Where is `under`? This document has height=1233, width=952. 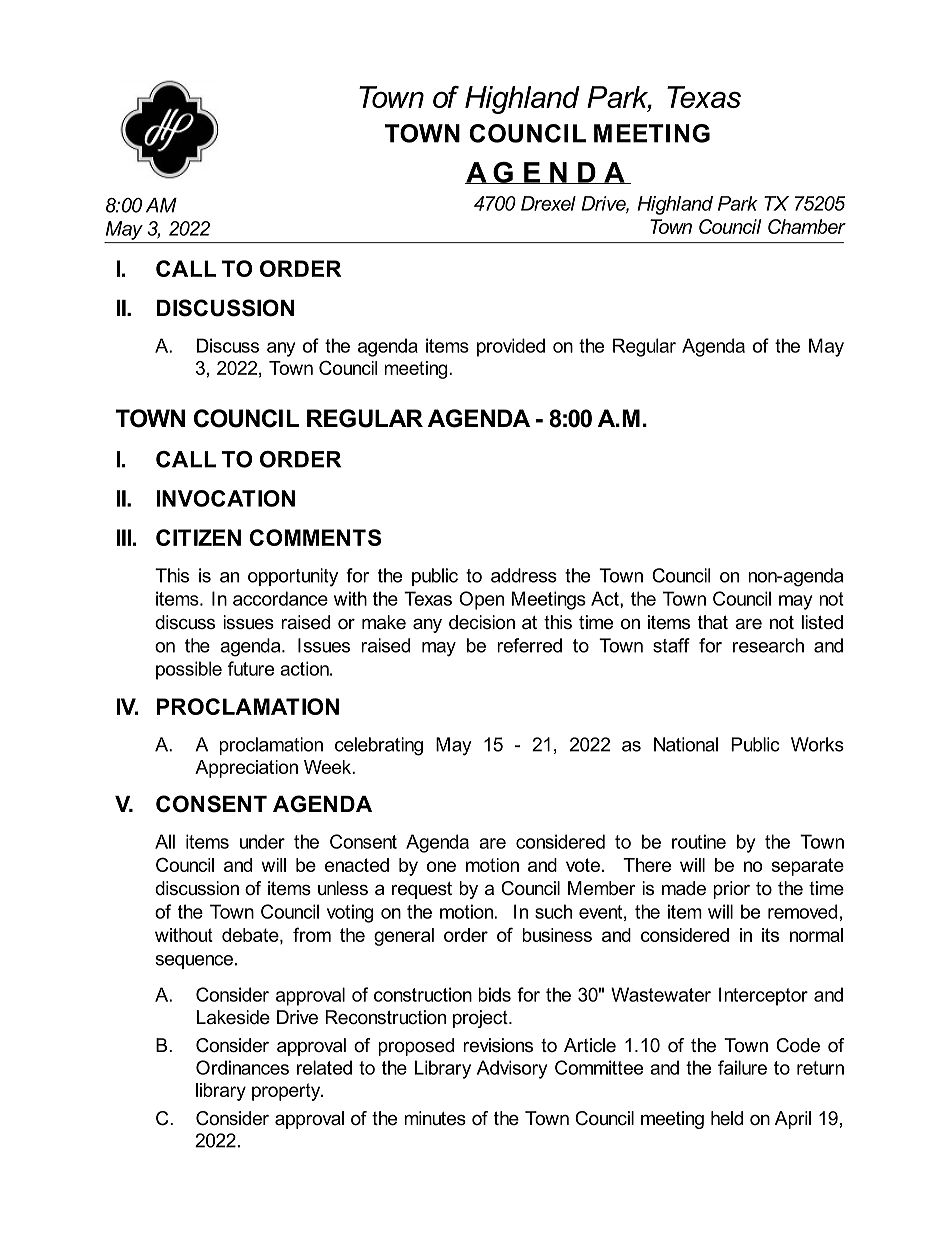 under is located at coordinates (262, 841).
